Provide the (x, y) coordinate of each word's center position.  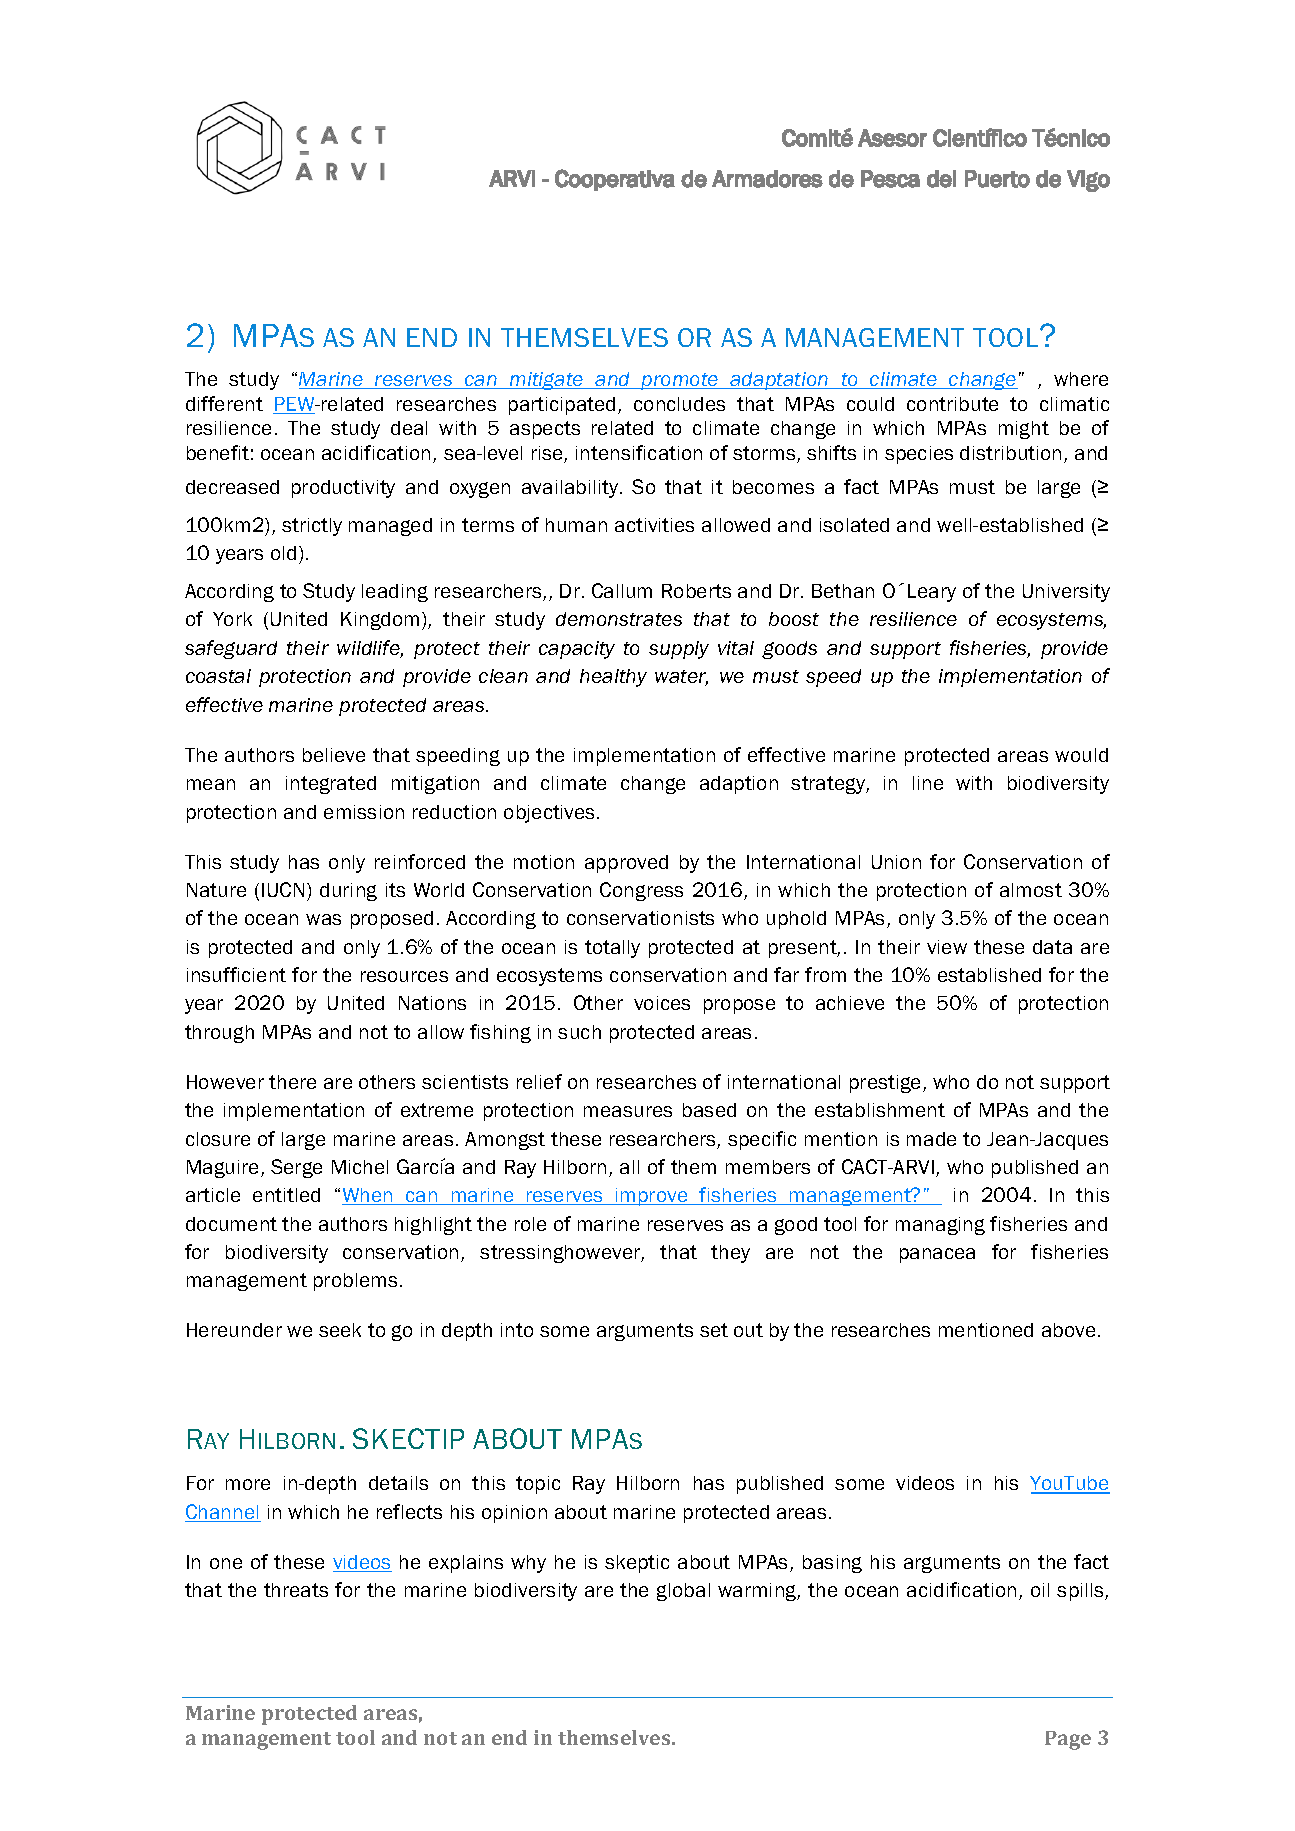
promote (680, 381)
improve (652, 1197)
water (681, 678)
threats (296, 1590)
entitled (286, 1195)
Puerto (997, 179)
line (928, 783)
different (224, 403)
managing (940, 1226)
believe (334, 755)
